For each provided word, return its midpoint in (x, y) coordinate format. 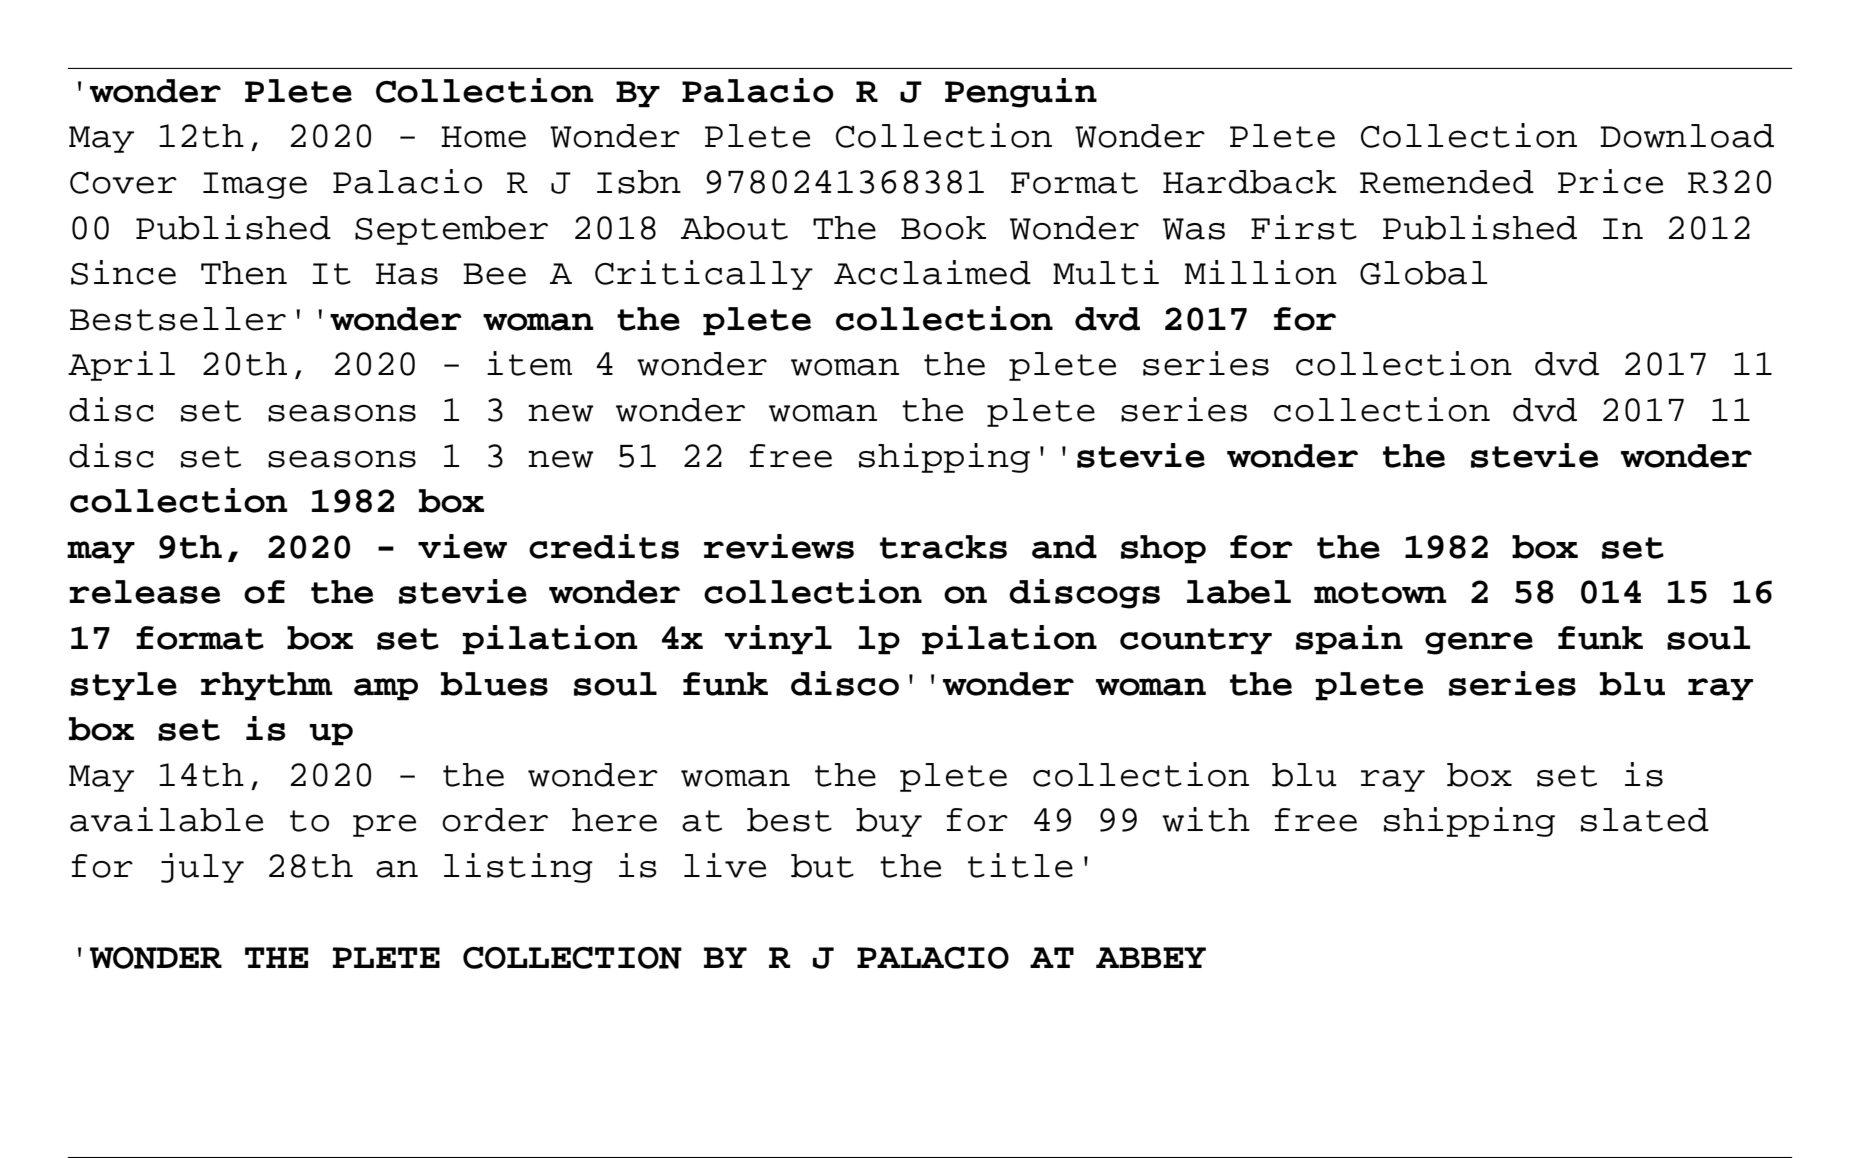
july (202, 868)
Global (1424, 273)
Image (255, 185)
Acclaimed (932, 272)
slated (1645, 820)
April (121, 366)
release (145, 592)
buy (889, 822)
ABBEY (1151, 957)
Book (943, 228)
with (1206, 819)
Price (1610, 181)
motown (1380, 593)
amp (386, 689)
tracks (943, 547)
